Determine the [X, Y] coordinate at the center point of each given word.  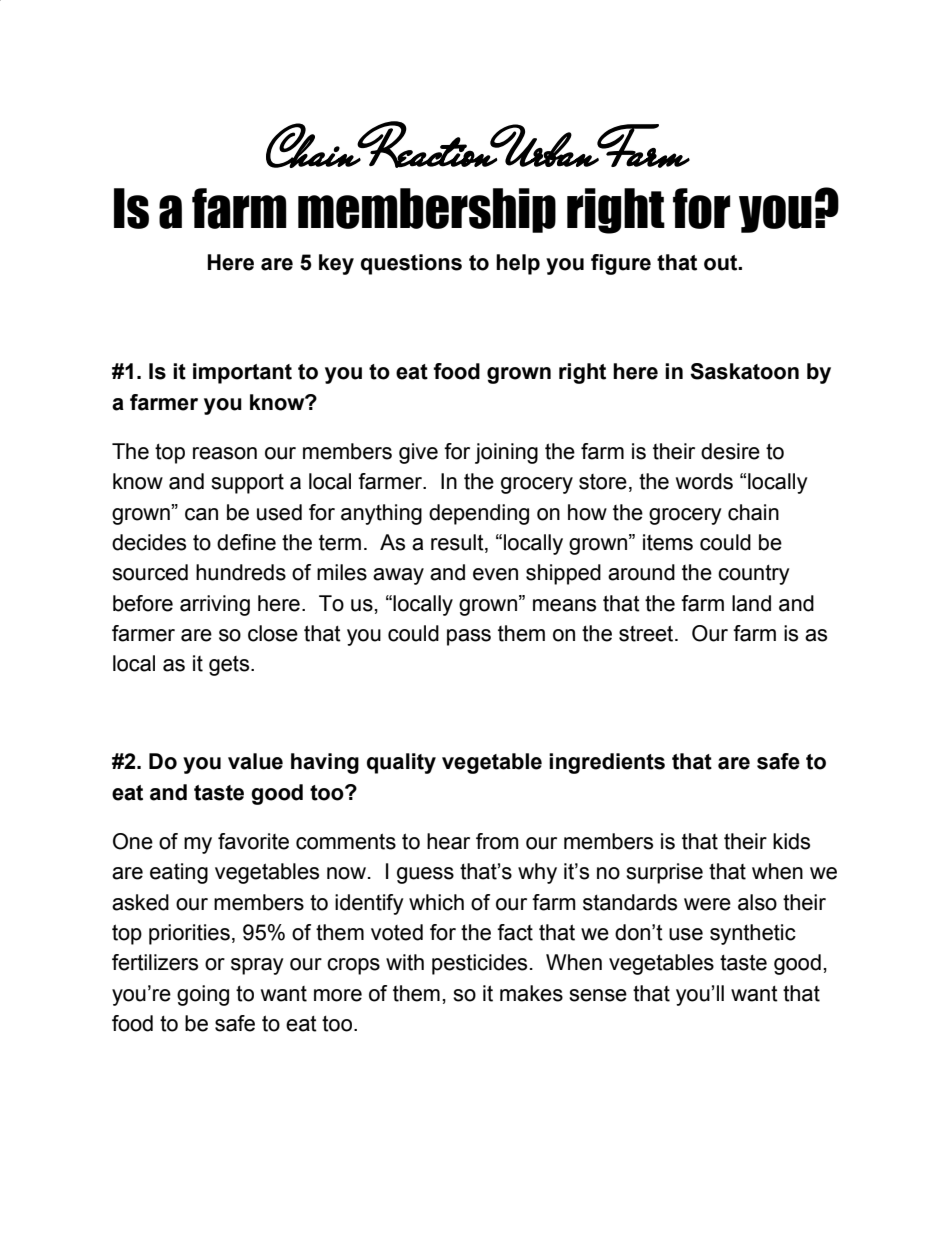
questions [411, 264]
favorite [253, 841]
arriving [215, 605]
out [722, 263]
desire [730, 451]
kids [791, 841]
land [751, 603]
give [418, 453]
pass [469, 637]
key [336, 264]
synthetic [753, 934]
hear [448, 841]
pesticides [479, 964]
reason [225, 453]
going [203, 995]
